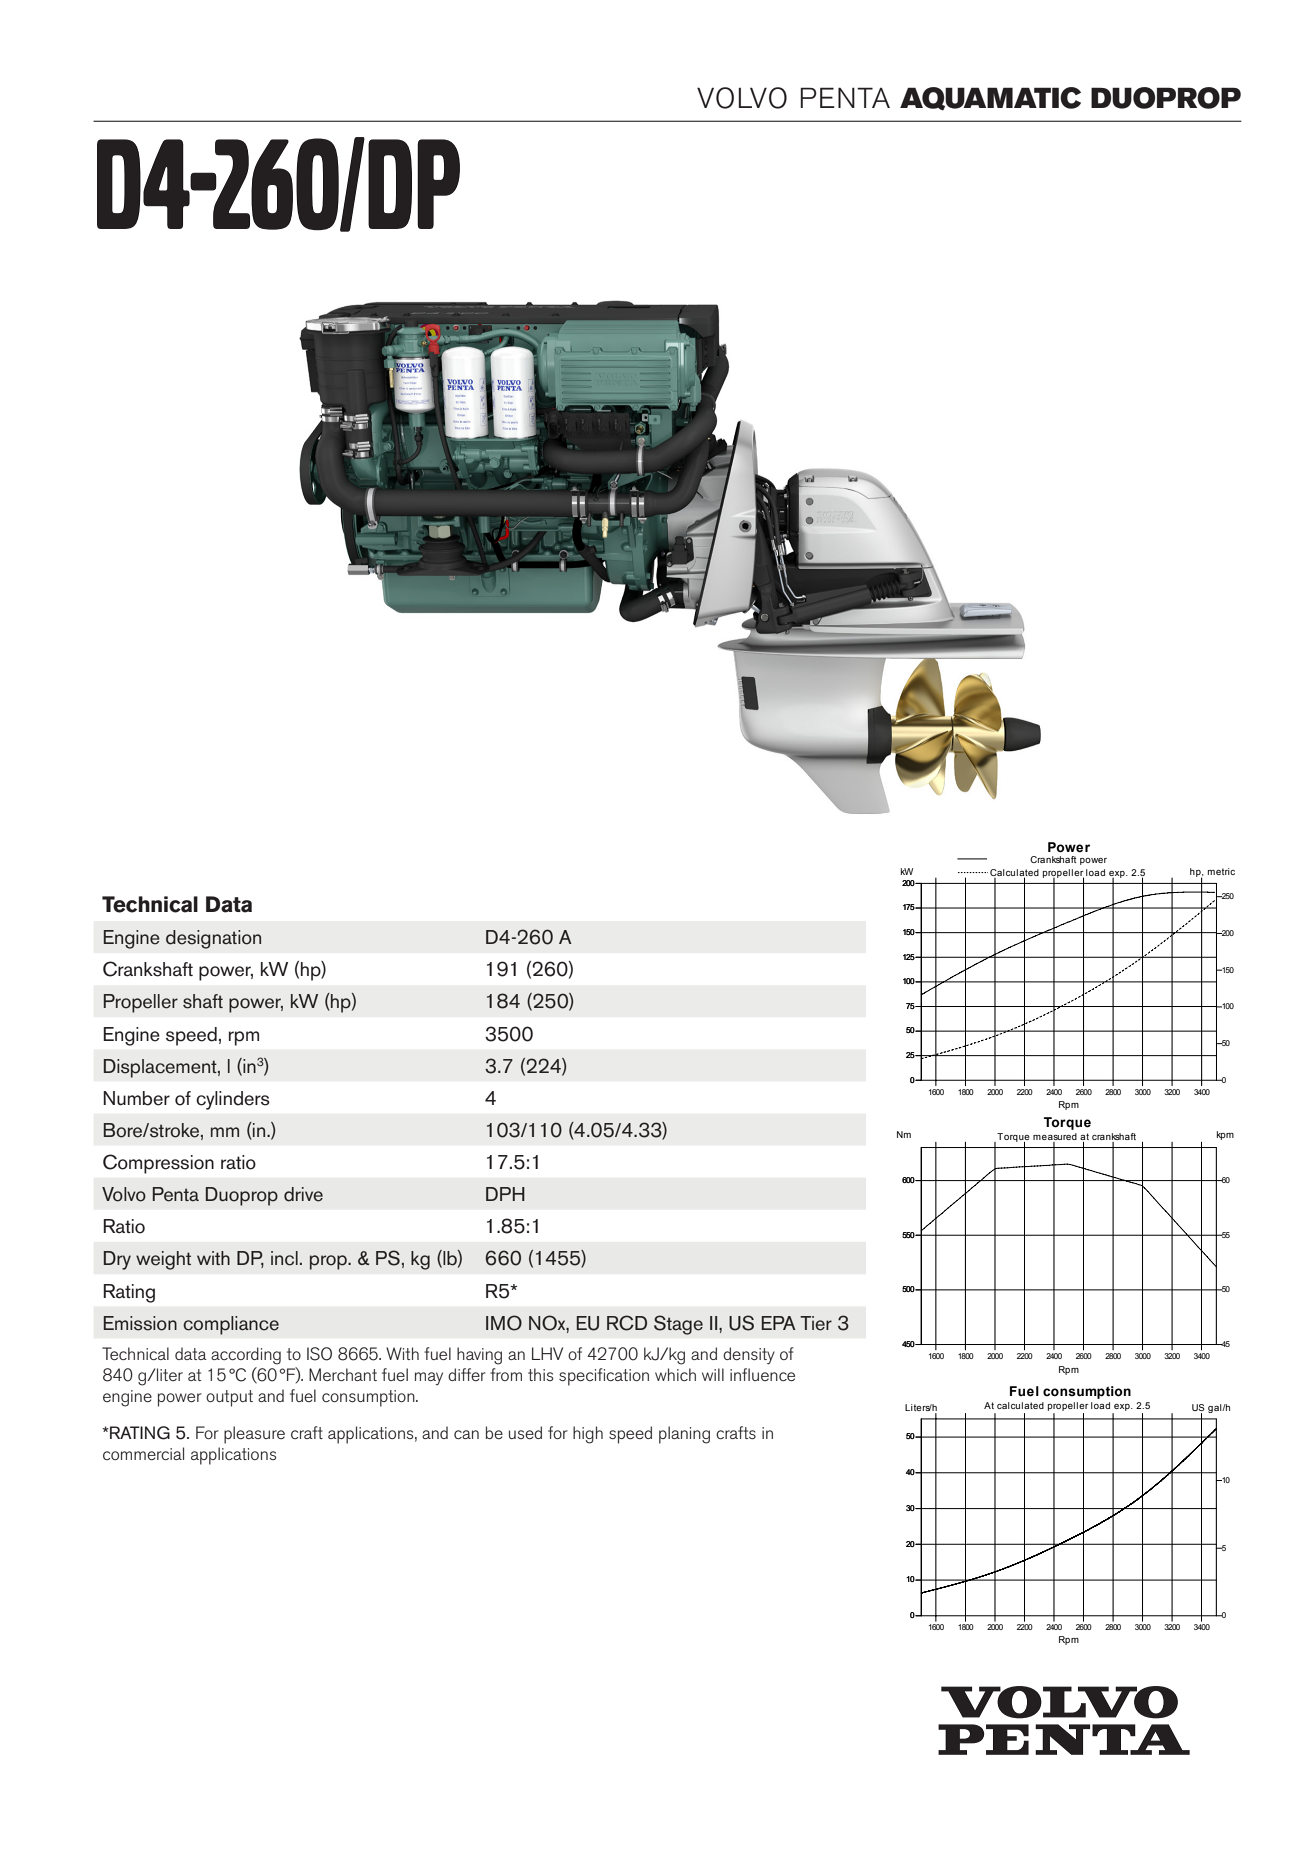 This image has width=1310, height=1853. What do you see at coordinates (762, 1374) in the image?
I see `influence` at bounding box center [762, 1374].
